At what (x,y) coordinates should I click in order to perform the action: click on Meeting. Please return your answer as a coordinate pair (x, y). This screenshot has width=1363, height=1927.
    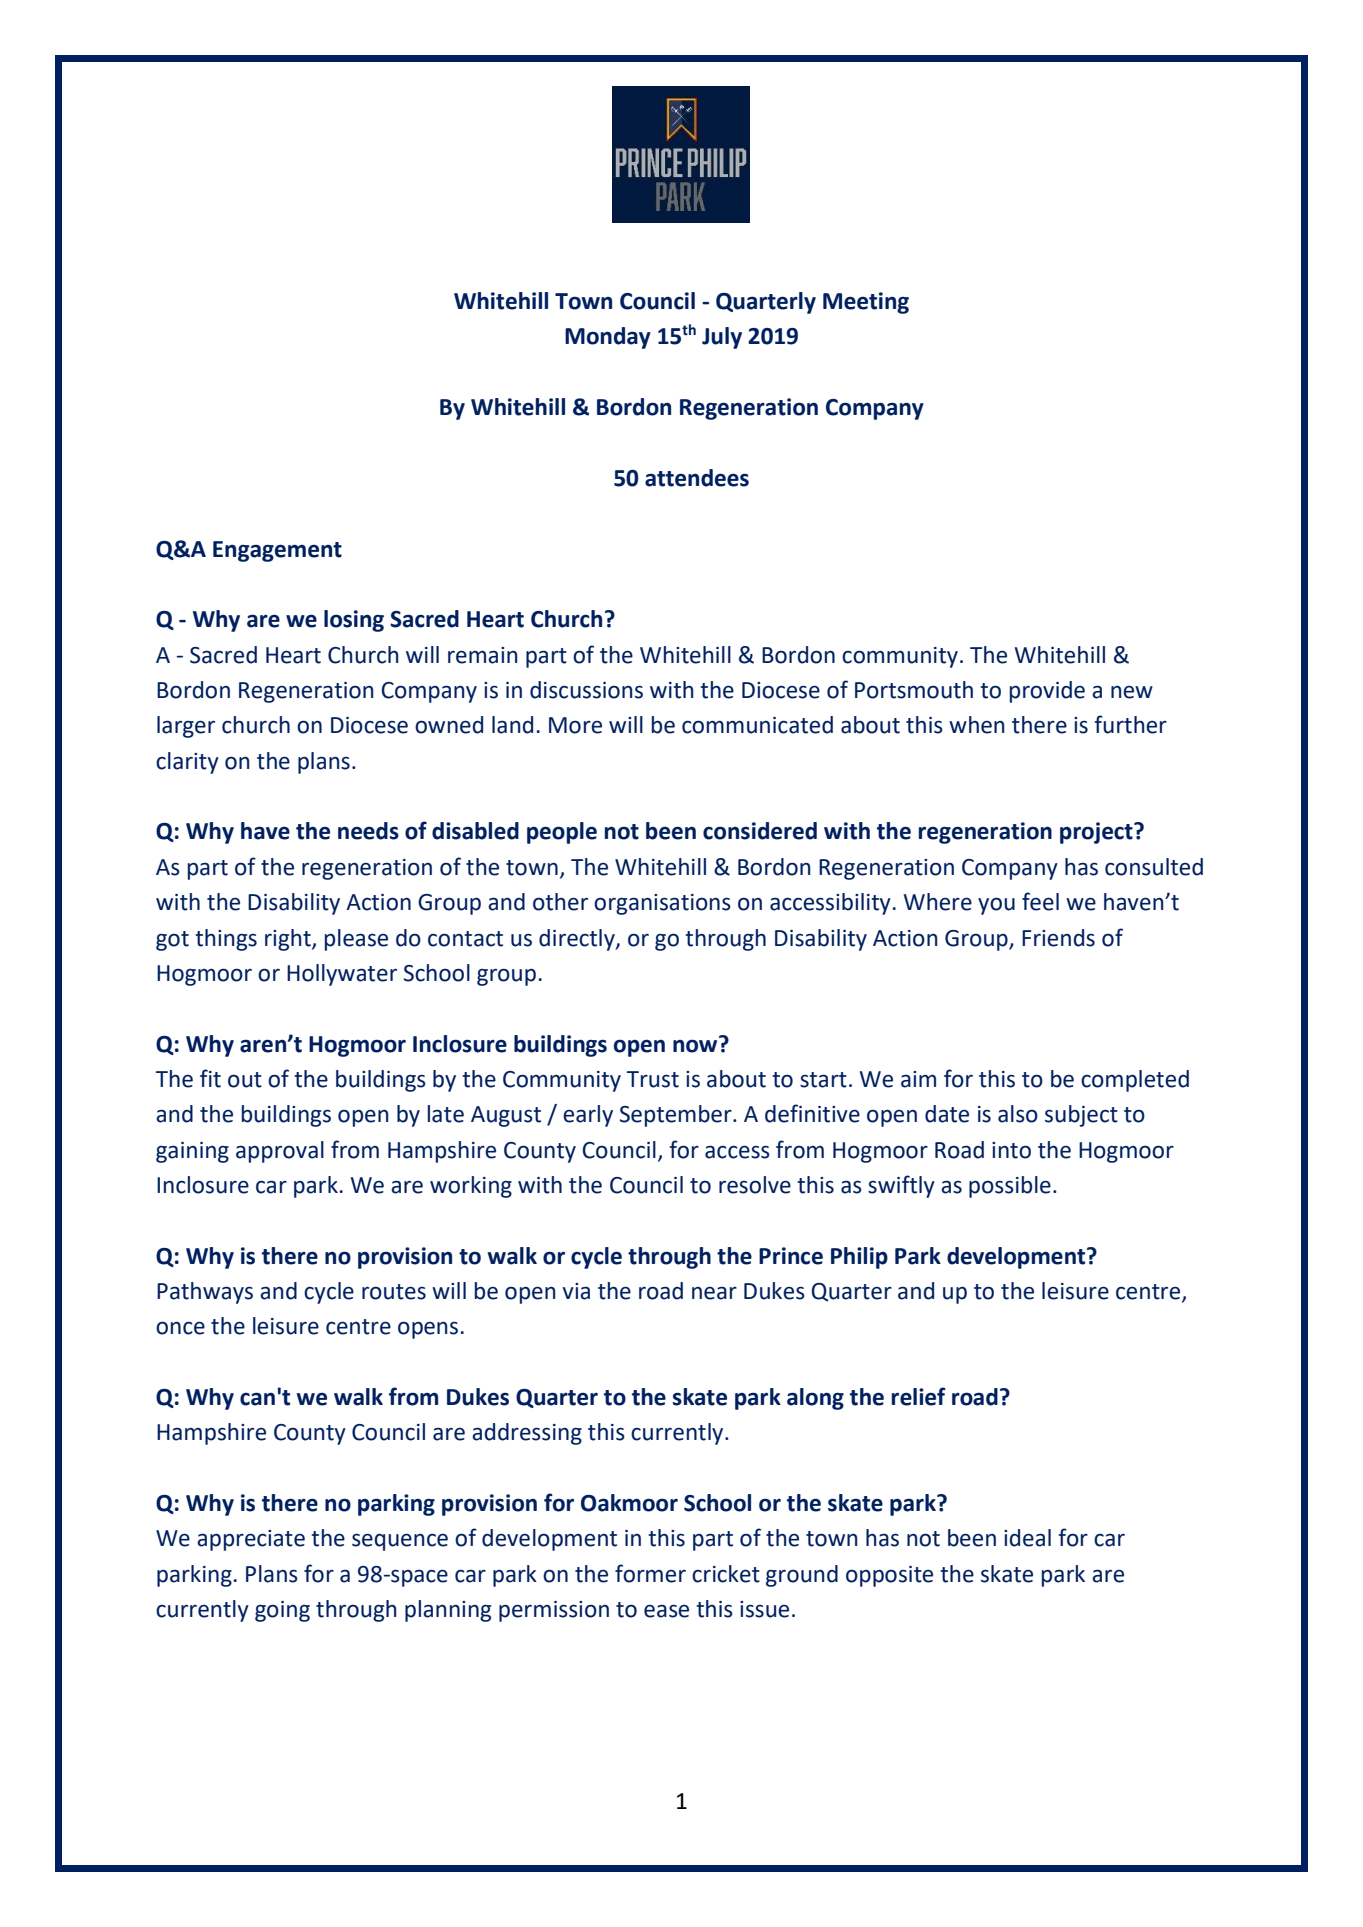
    Looking at the image, I should click on (866, 303).
